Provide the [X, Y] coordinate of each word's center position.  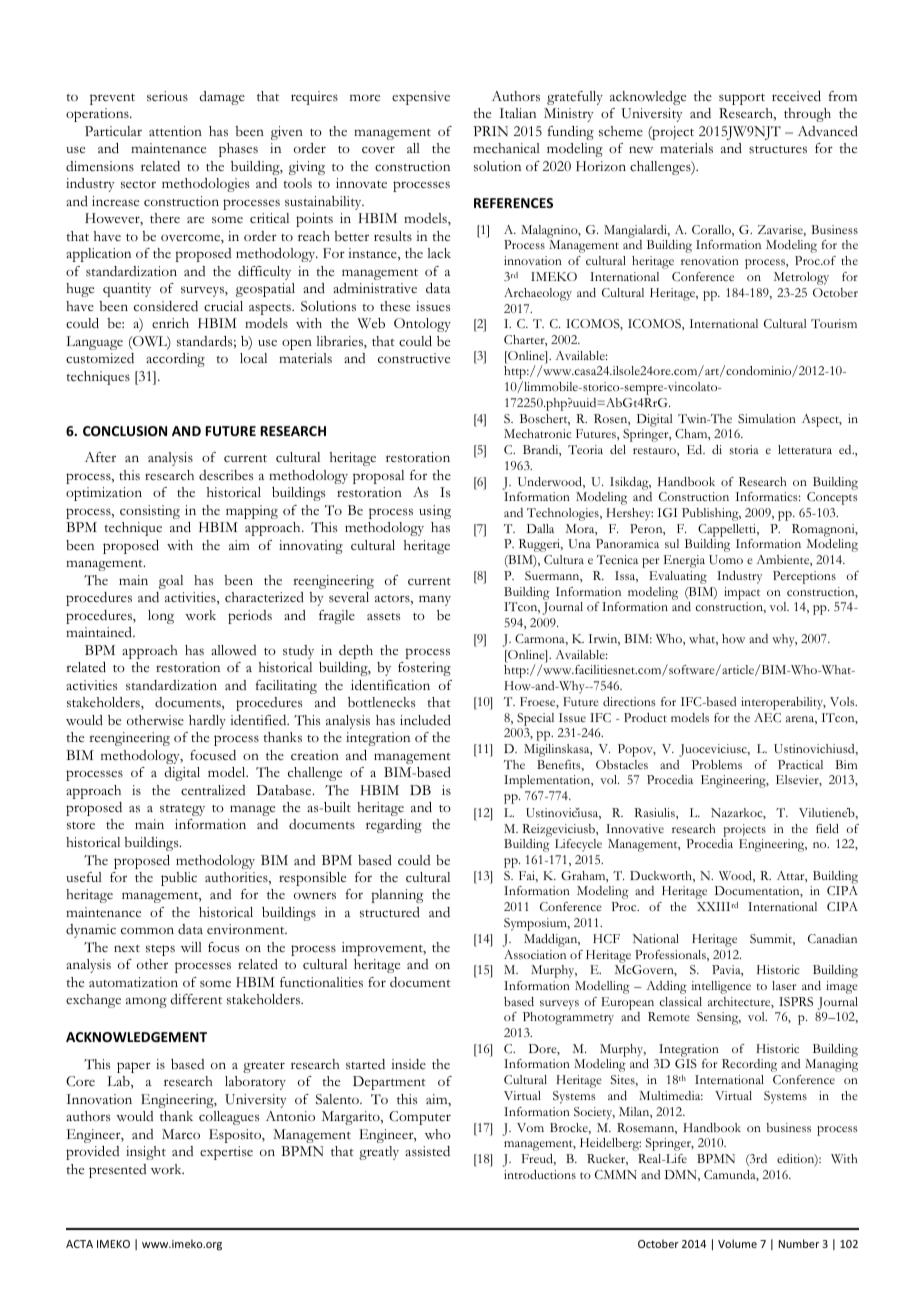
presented [117, 1171]
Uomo [726, 560]
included [425, 720]
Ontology [422, 325]
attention [175, 131]
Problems [717, 764]
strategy [182, 810]
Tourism [834, 323]
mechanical [506, 148]
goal [171, 582]
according [175, 360]
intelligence [721, 987]
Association [535, 954]
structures [778, 150]
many [435, 600]
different [196, 999]
